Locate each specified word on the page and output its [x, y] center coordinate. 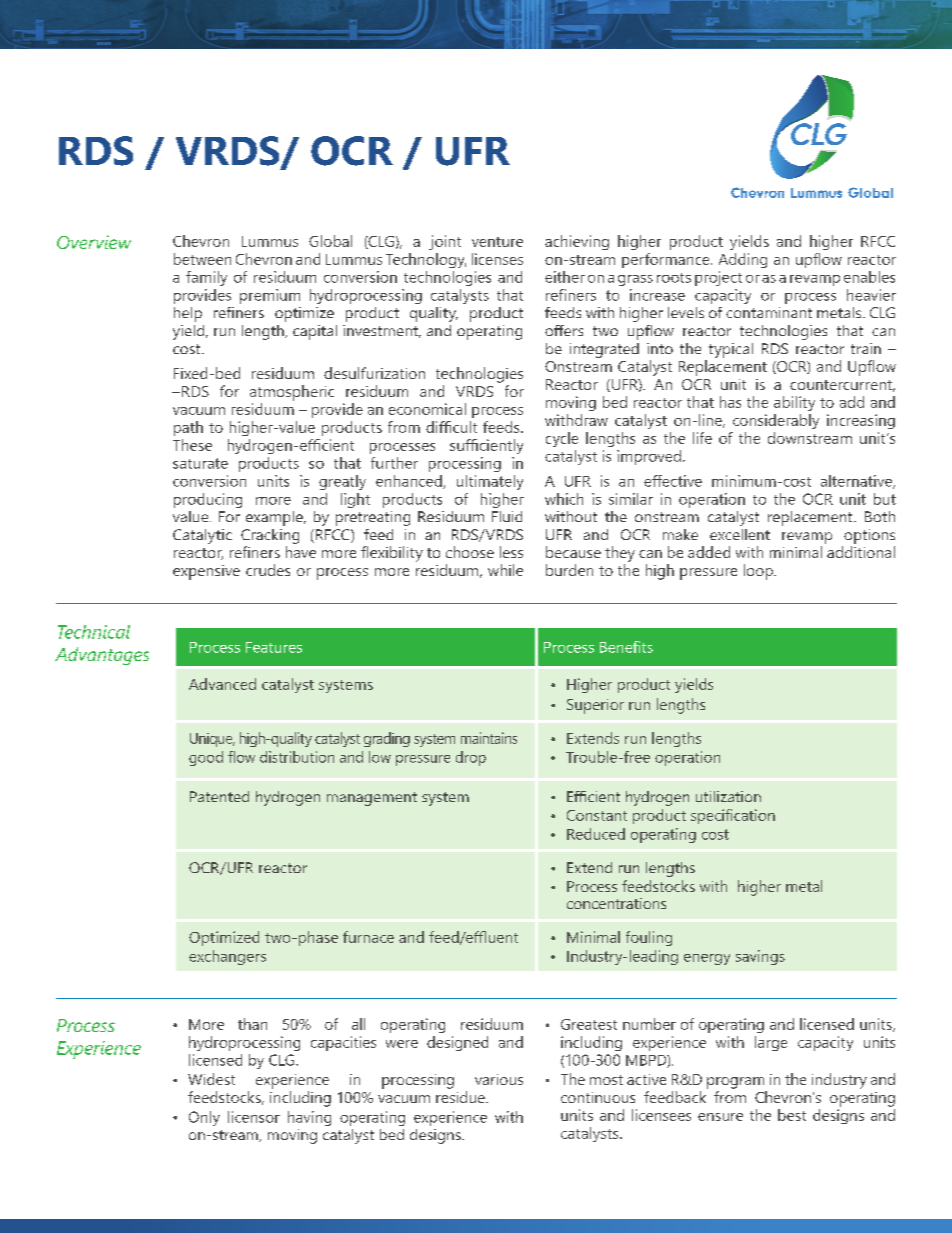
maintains [489, 738]
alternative [857, 482]
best [792, 1115]
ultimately [490, 482]
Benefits [626, 647]
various [499, 1079]
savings [760, 957]
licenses [497, 259]
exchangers [227, 957]
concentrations [616, 903]
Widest [211, 1079]
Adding [743, 260]
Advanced [222, 684]
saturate [200, 463]
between [202, 259]
